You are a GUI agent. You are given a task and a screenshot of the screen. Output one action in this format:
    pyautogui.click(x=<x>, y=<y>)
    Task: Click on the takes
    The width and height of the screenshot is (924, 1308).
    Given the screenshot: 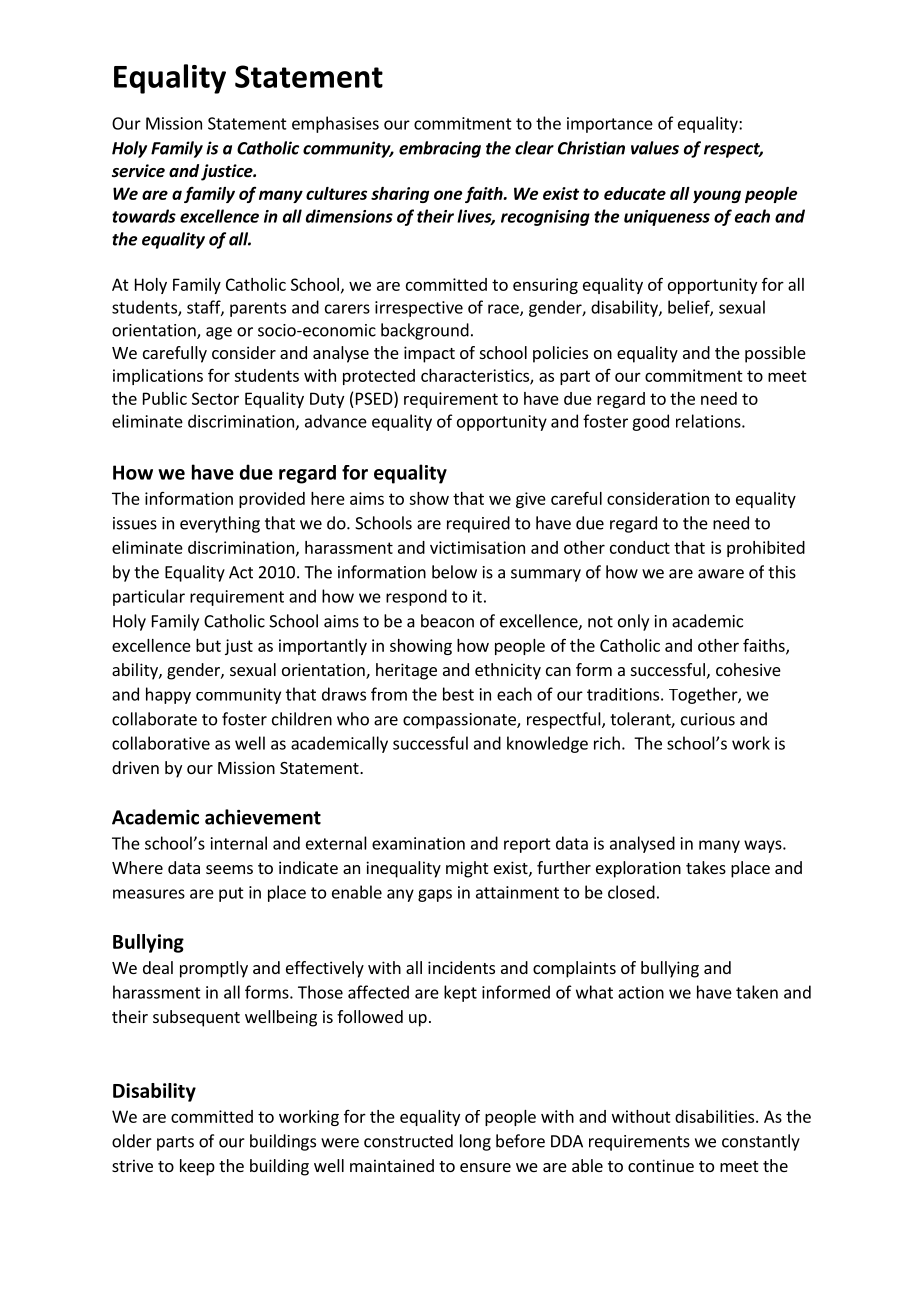 What is the action you would take?
    pyautogui.click(x=706, y=867)
